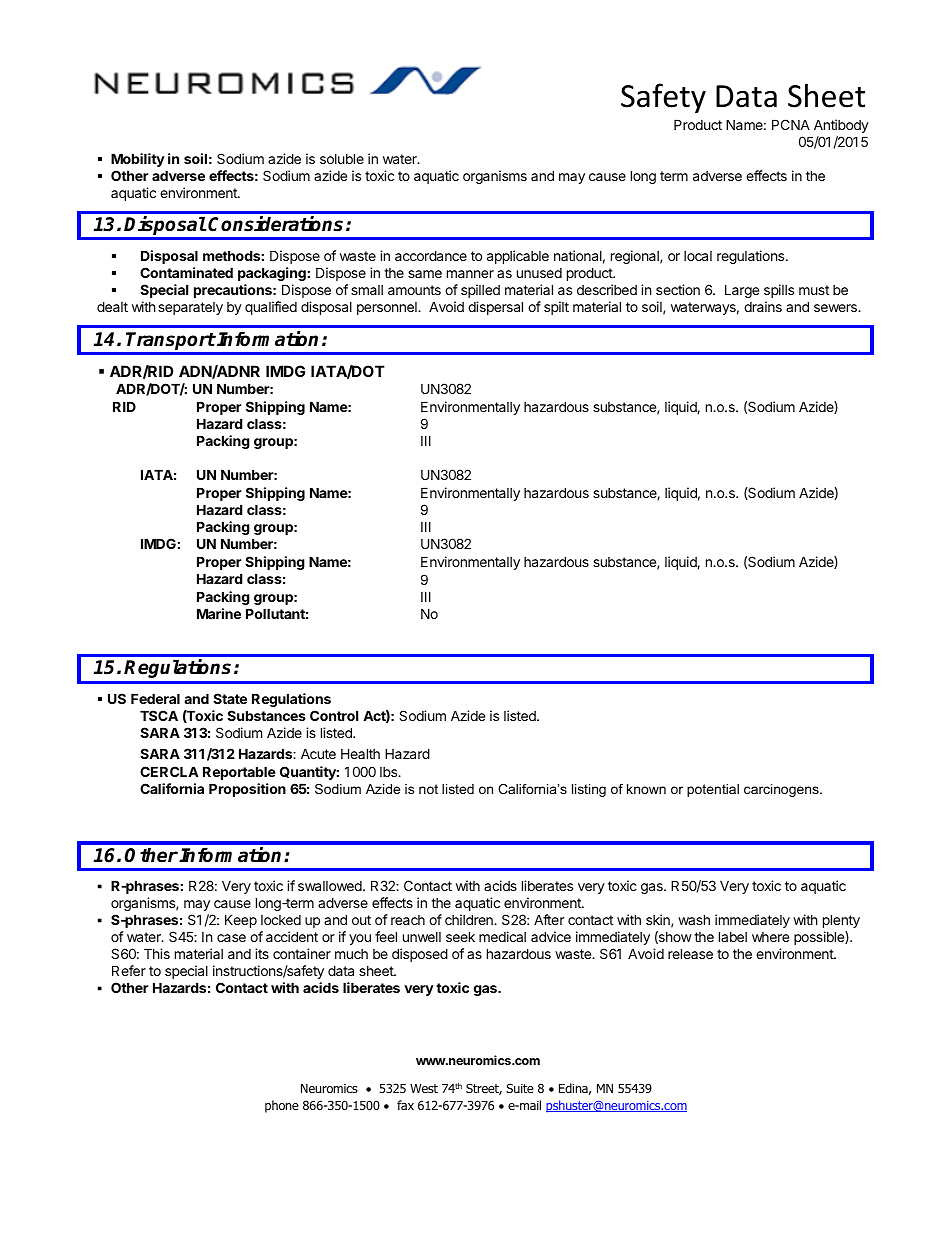 The image size is (952, 1233). Describe the element at coordinates (342, 158) in the image. I see `soluble` at that location.
